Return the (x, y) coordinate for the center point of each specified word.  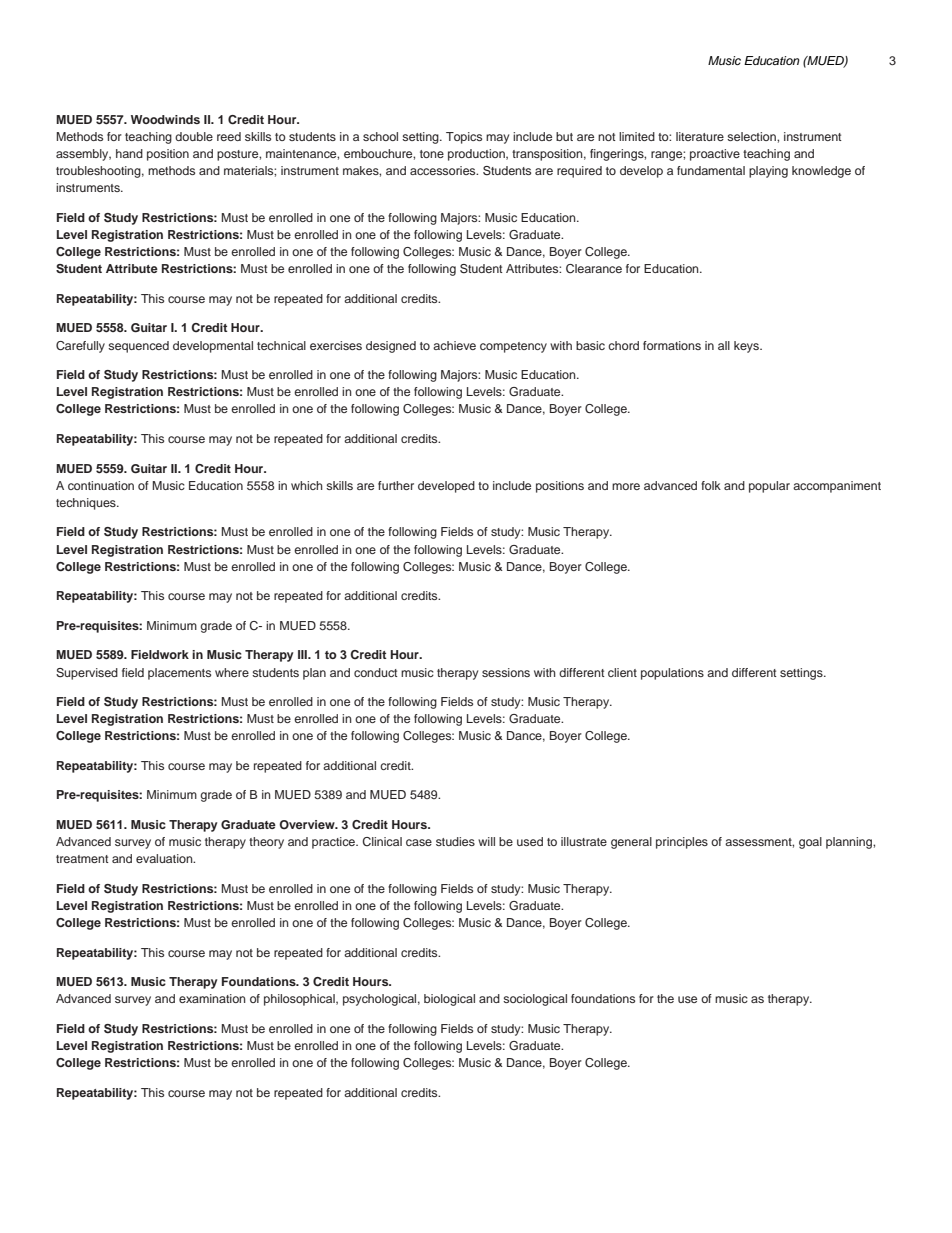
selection (752, 136)
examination (212, 998)
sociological (535, 1000)
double (194, 136)
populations (672, 674)
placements (179, 674)
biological (449, 1000)
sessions (506, 672)
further (396, 485)
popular (769, 487)
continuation (101, 485)
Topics (464, 138)
